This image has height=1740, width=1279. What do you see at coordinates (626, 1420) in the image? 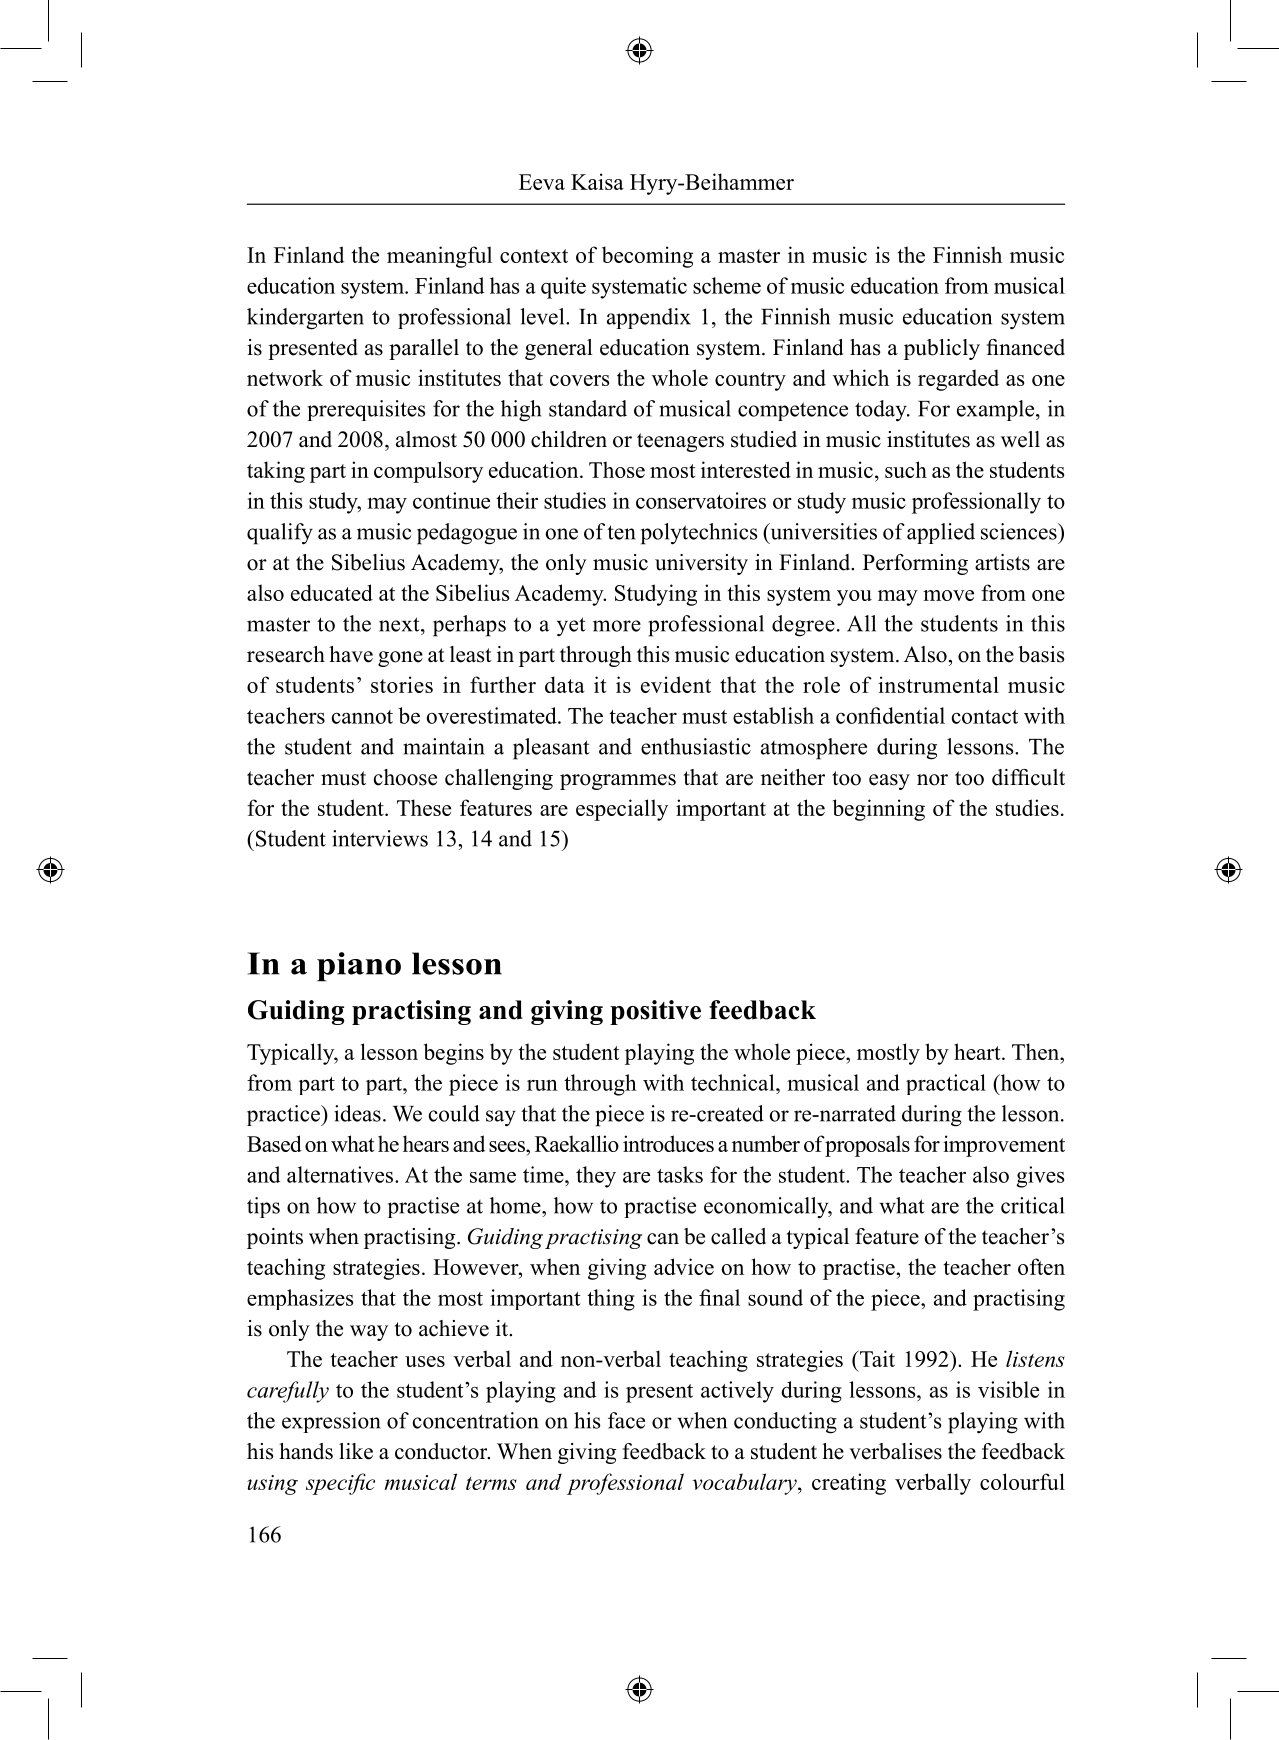
I see `face` at bounding box center [626, 1420].
